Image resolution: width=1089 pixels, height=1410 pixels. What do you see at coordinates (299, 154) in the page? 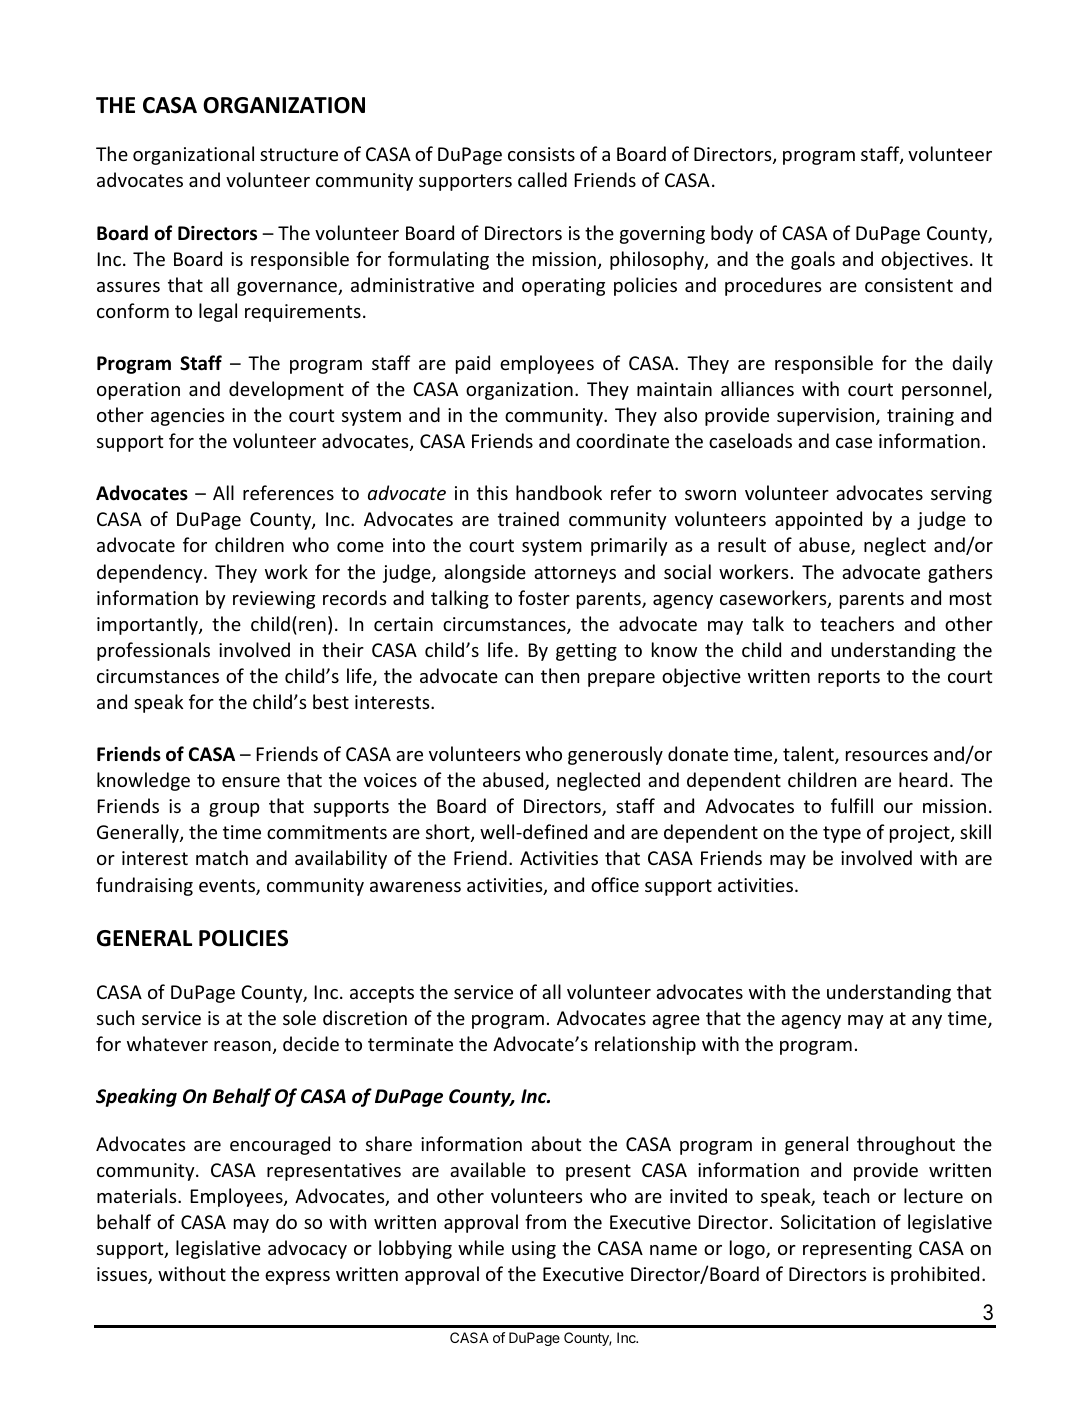
I see `structure` at bounding box center [299, 154].
